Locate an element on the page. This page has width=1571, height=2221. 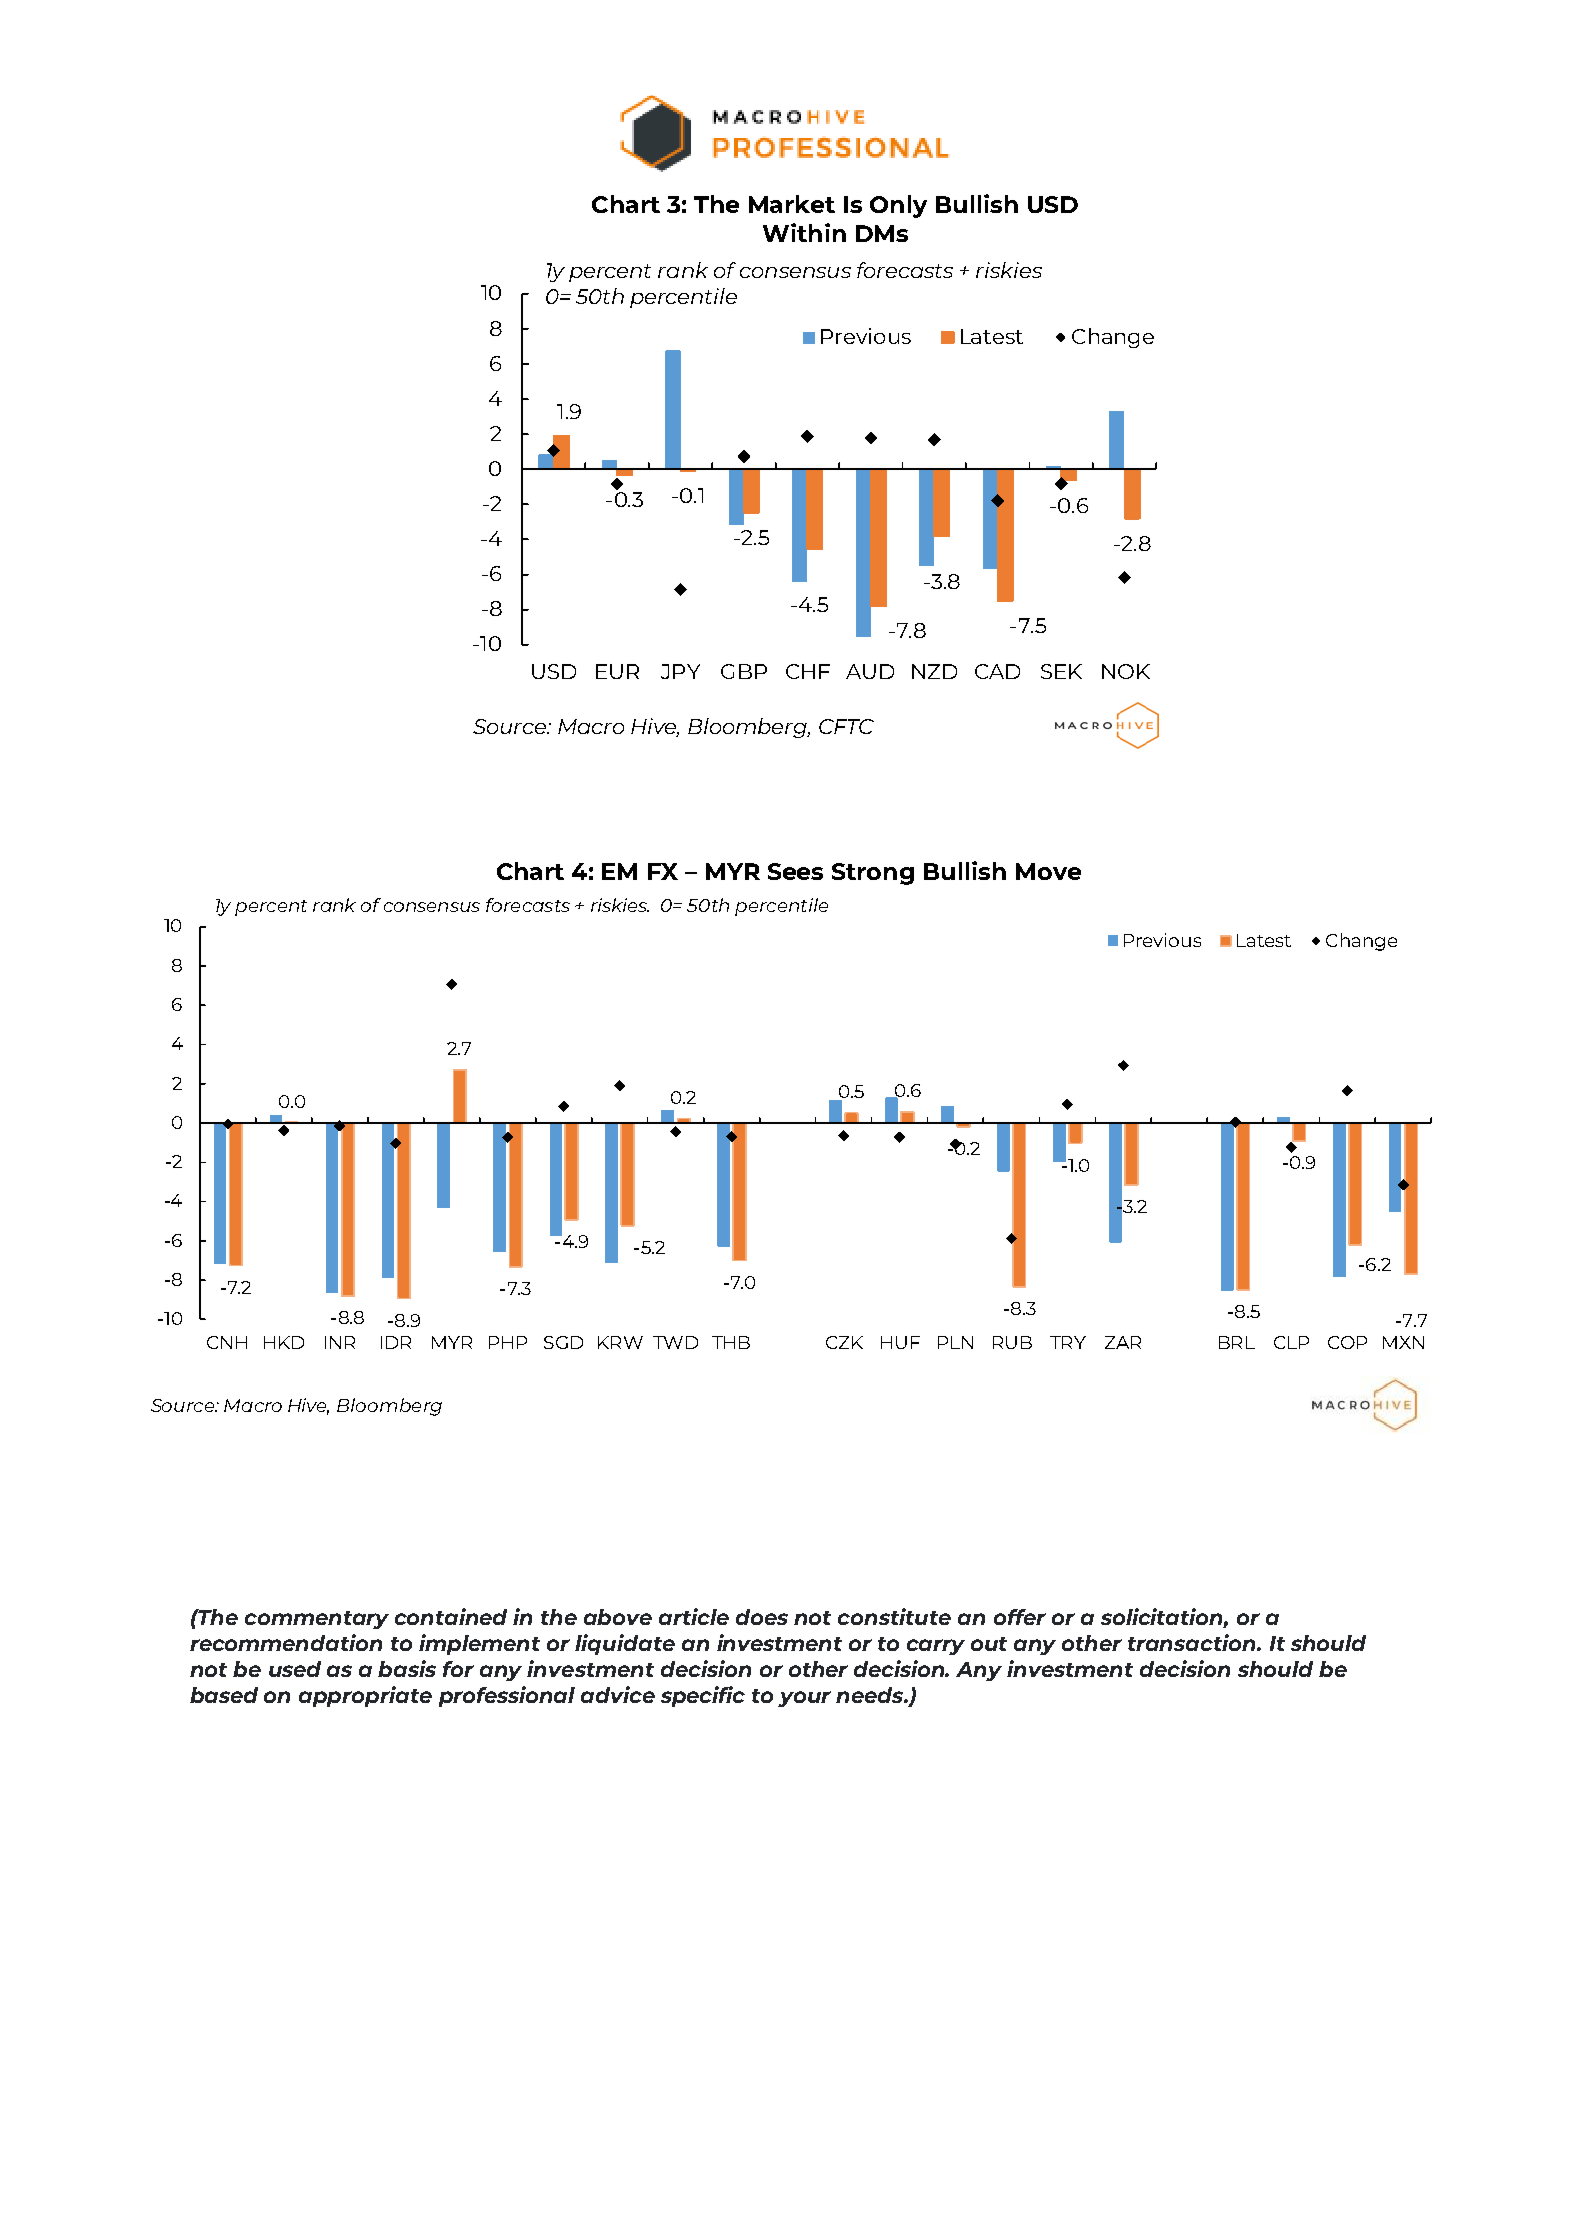
basis is located at coordinates (407, 1668).
